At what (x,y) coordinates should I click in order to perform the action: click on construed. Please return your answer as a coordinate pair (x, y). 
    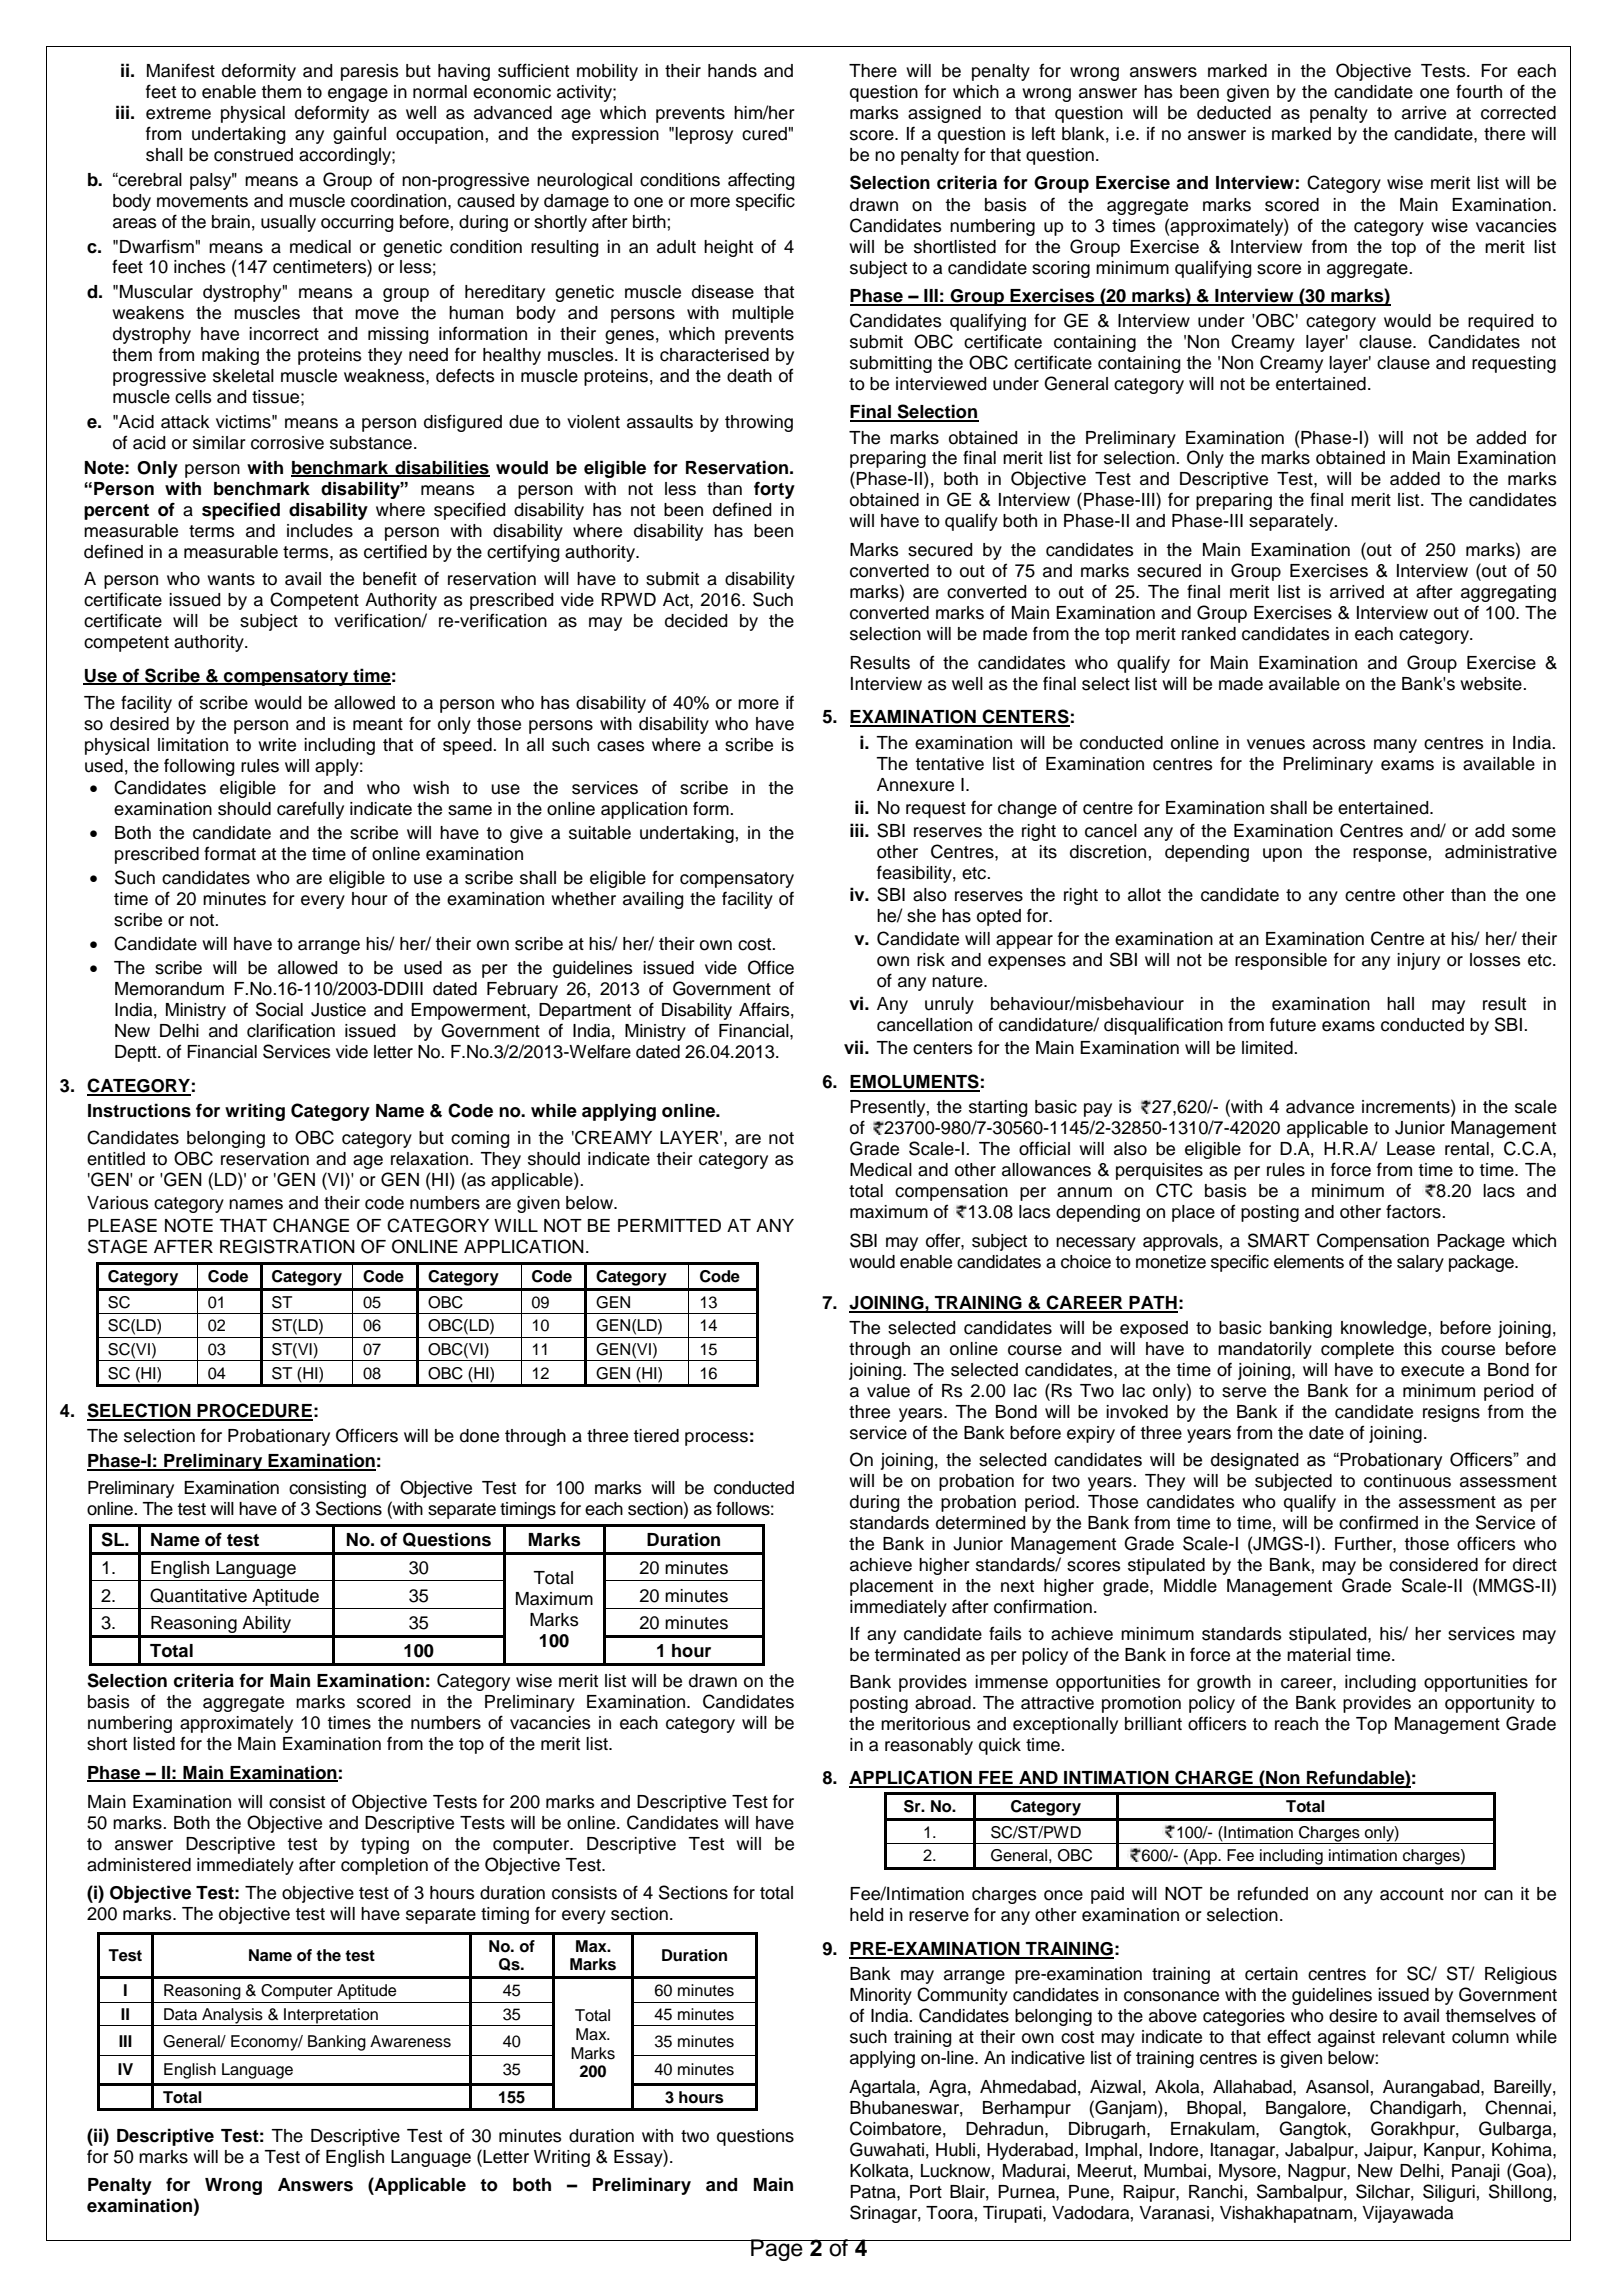
    Looking at the image, I should click on (253, 155).
